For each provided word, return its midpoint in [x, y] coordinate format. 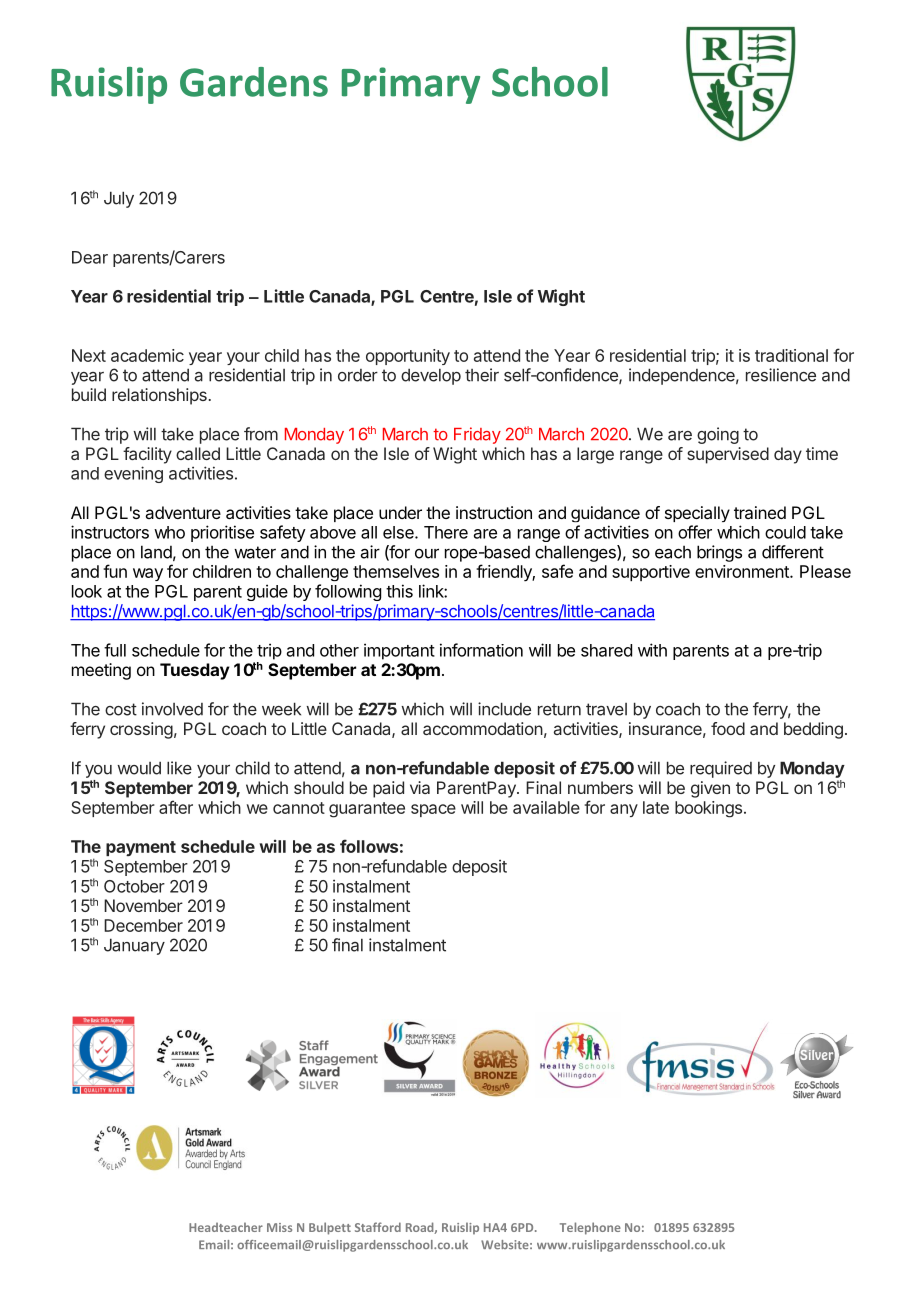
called [198, 453]
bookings [708, 809]
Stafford [378, 1227]
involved [172, 709]
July [119, 199]
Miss [279, 1227]
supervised [728, 455]
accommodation [483, 728]
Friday [477, 435]
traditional [791, 355]
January [134, 946]
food [728, 728]
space [433, 810]
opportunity [408, 357]
